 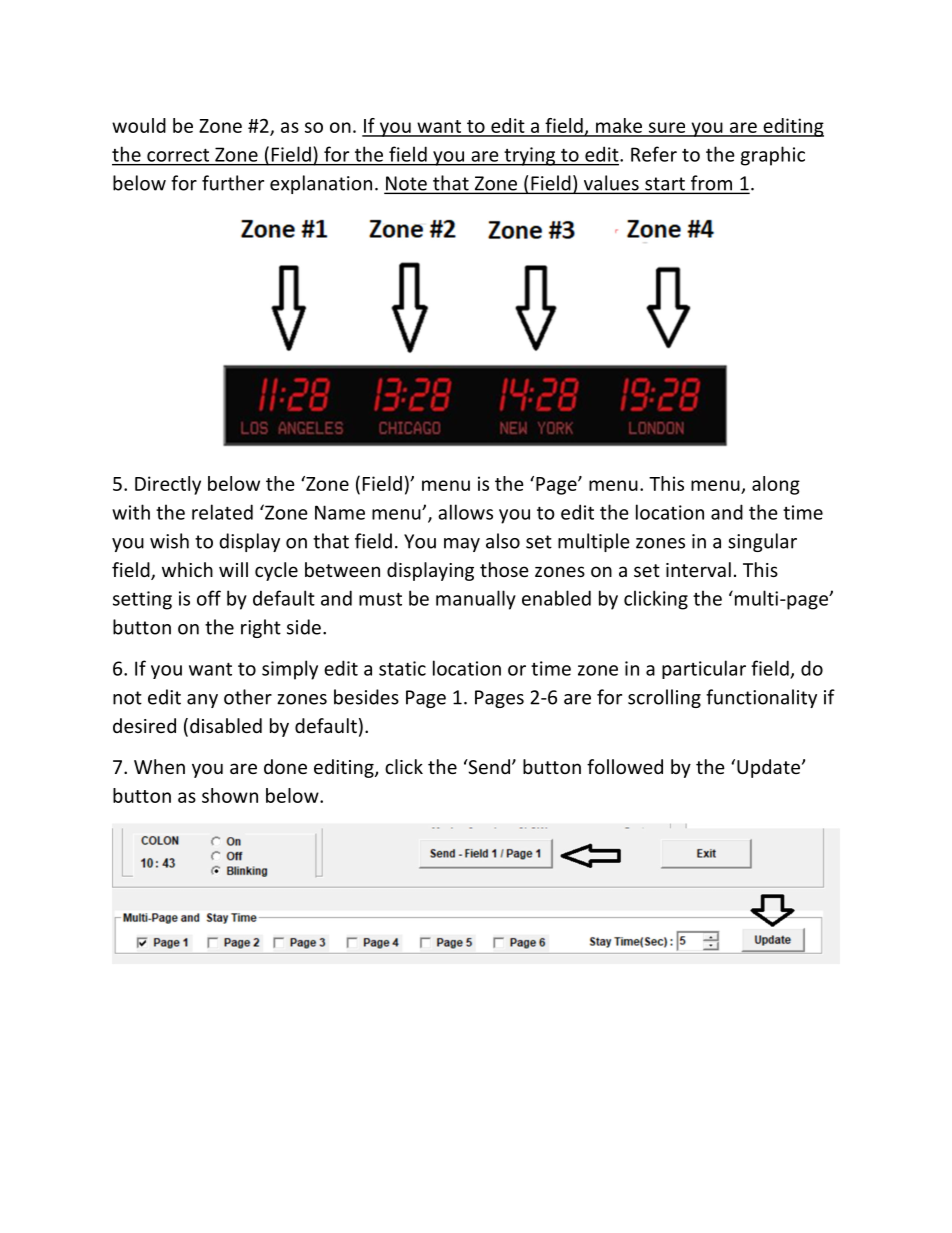 What do you see at coordinates (178, 155) in the screenshot?
I see `correct` at bounding box center [178, 155].
